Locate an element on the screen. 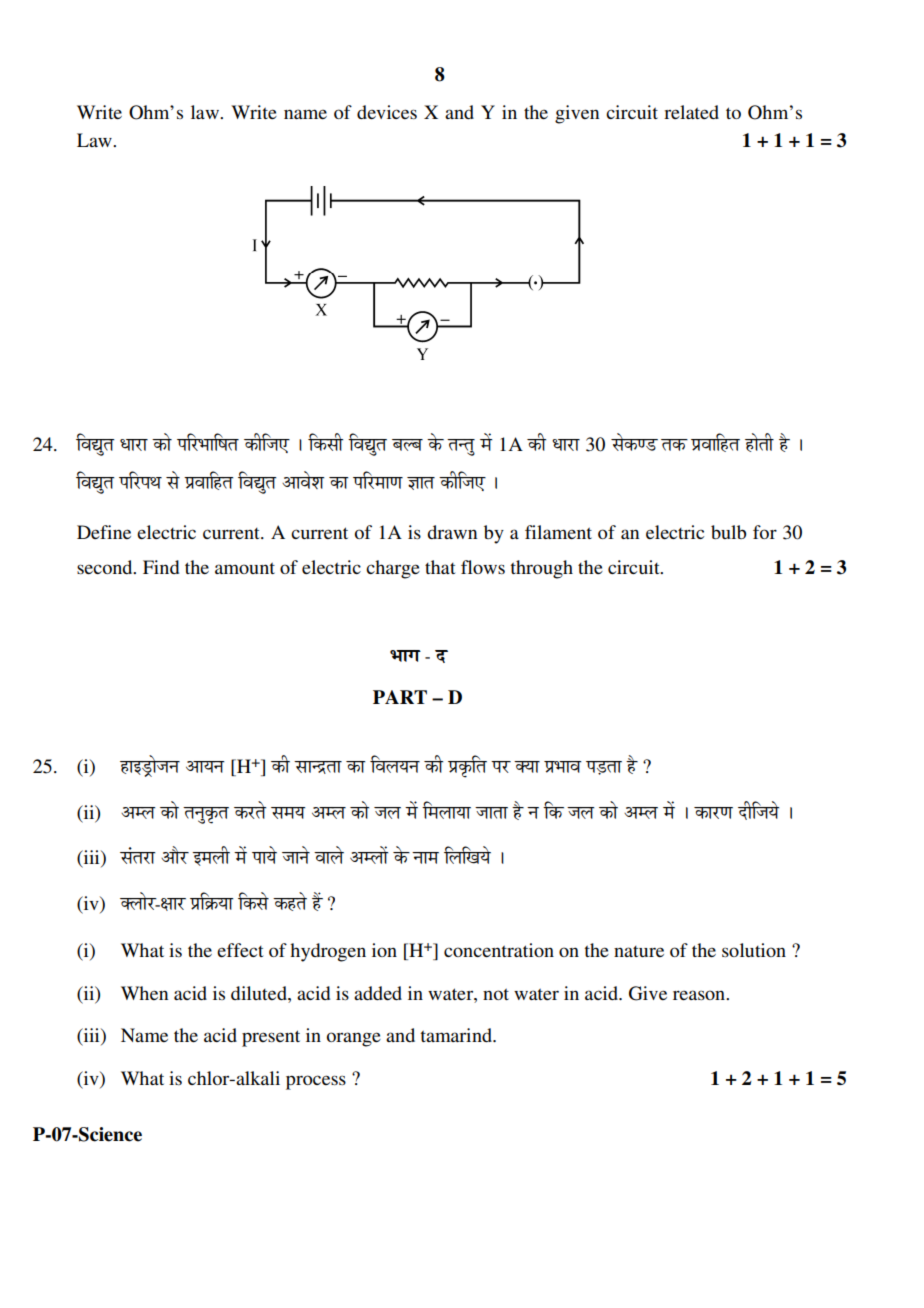 Image resolution: width=924 pixels, height=1308 pixels. drawn is located at coordinates (452, 532).
